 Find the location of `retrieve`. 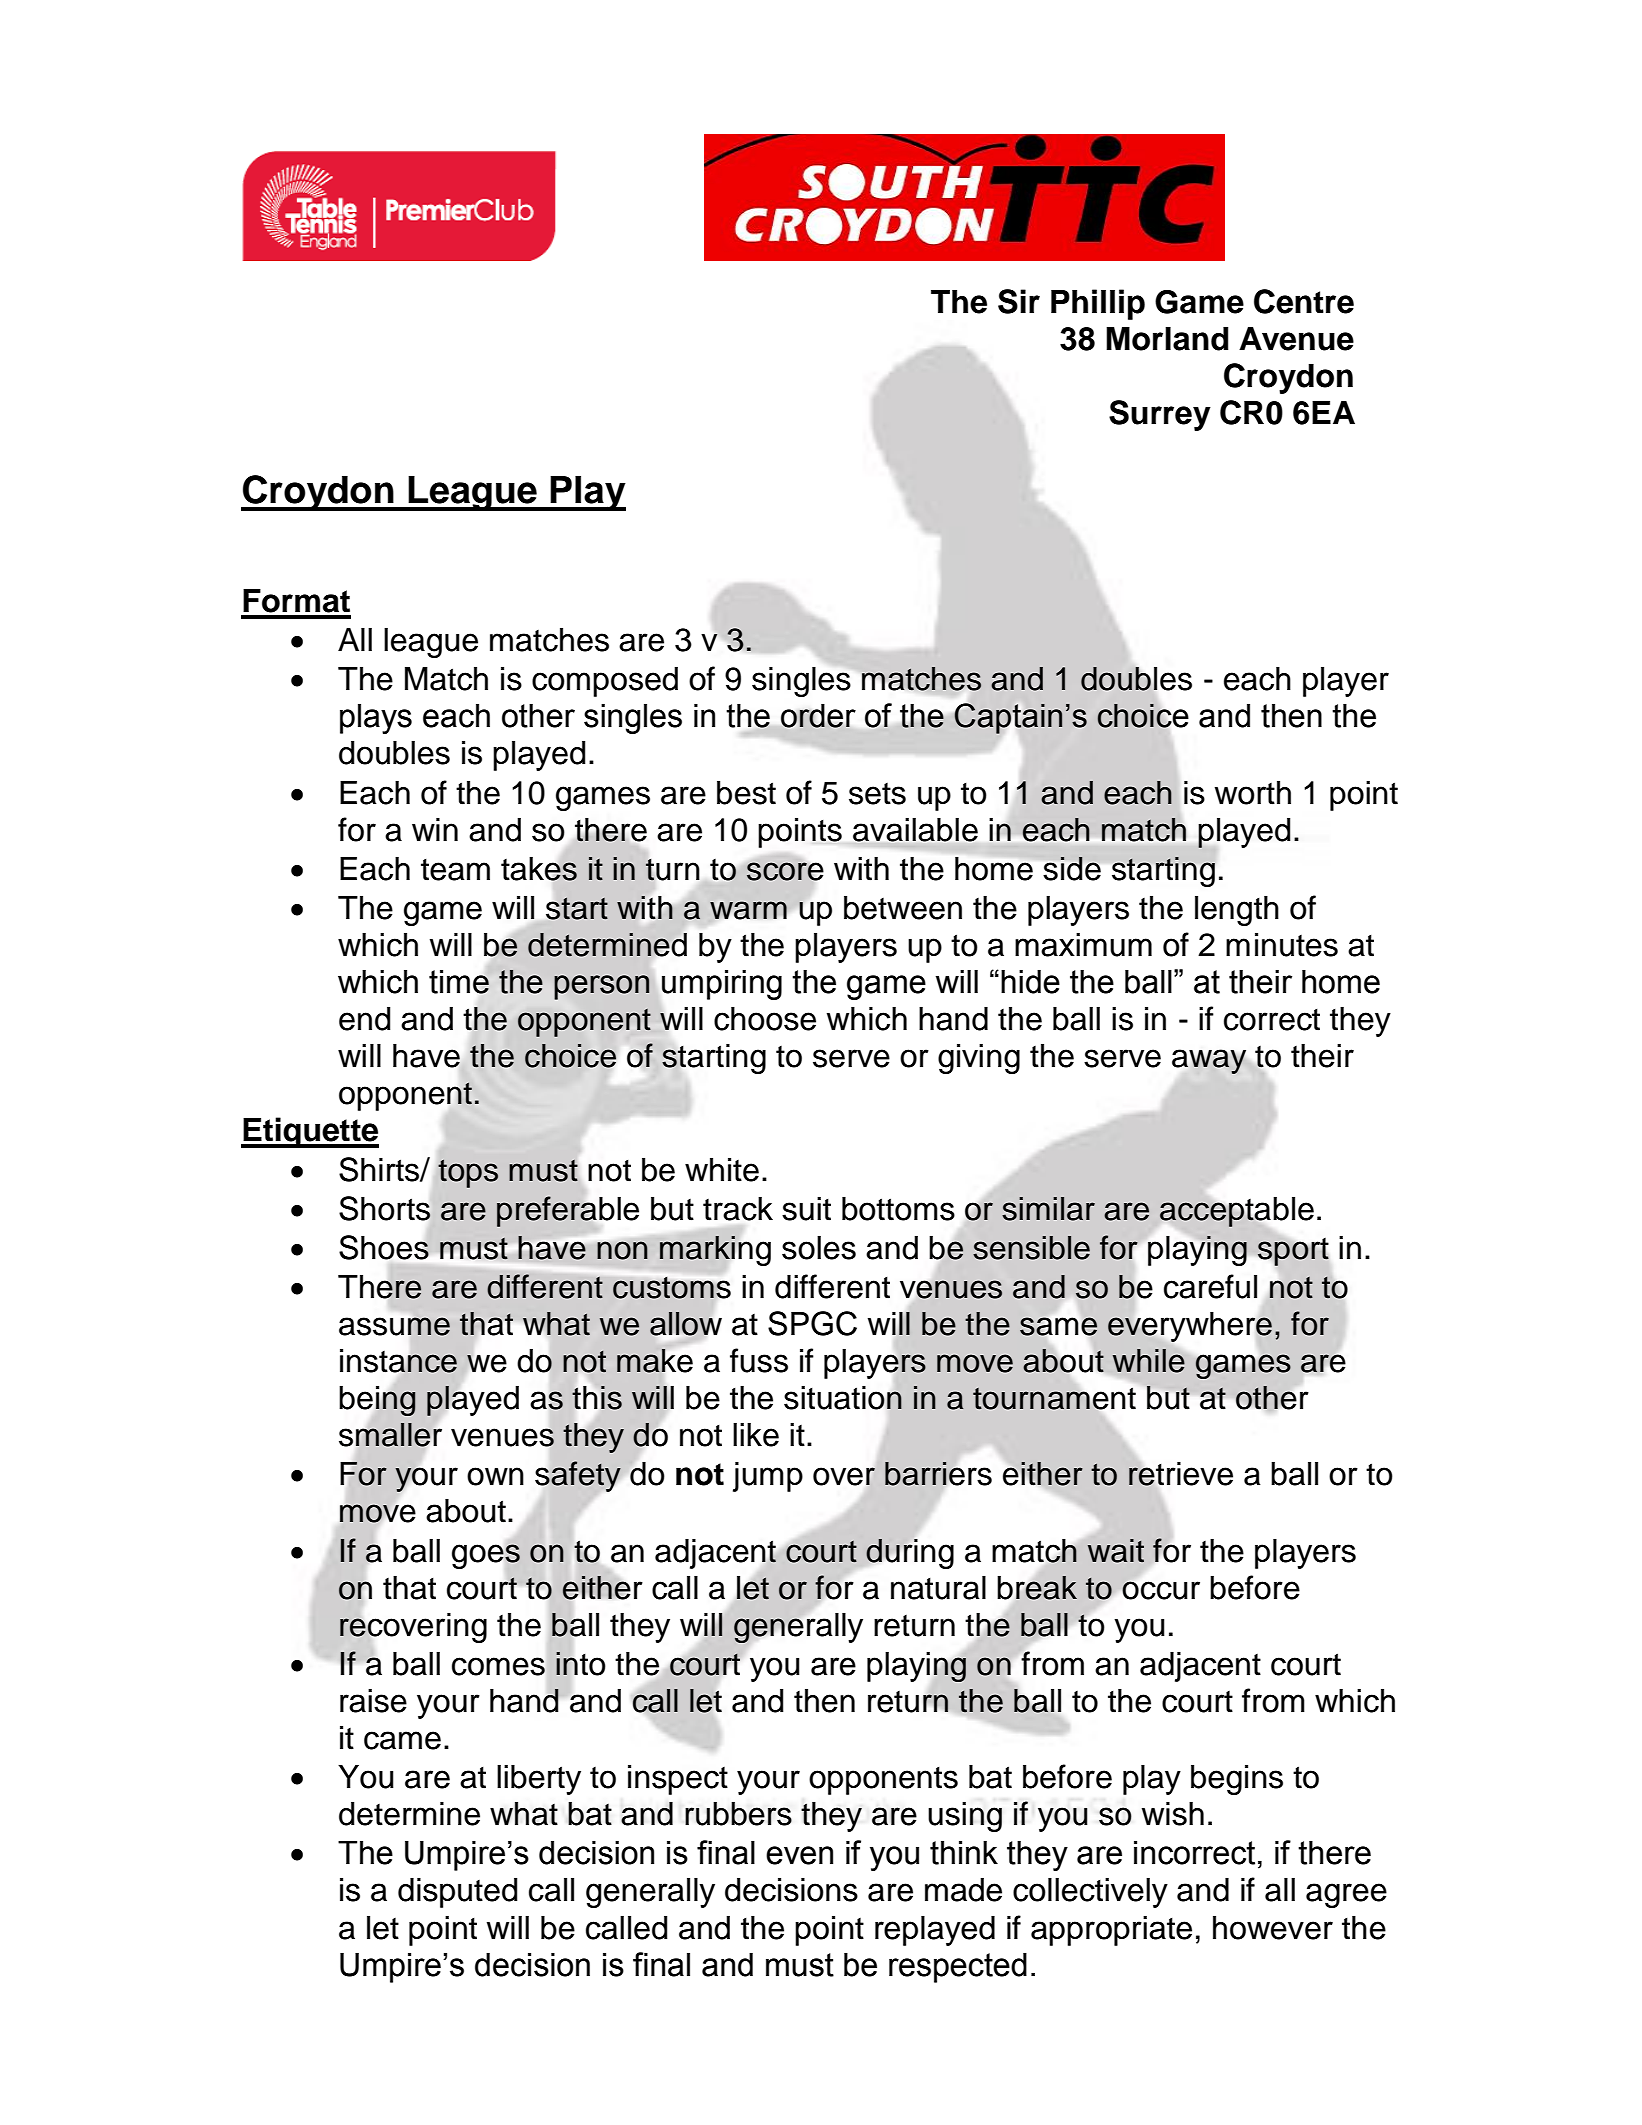

retrieve is located at coordinates (1180, 1474).
